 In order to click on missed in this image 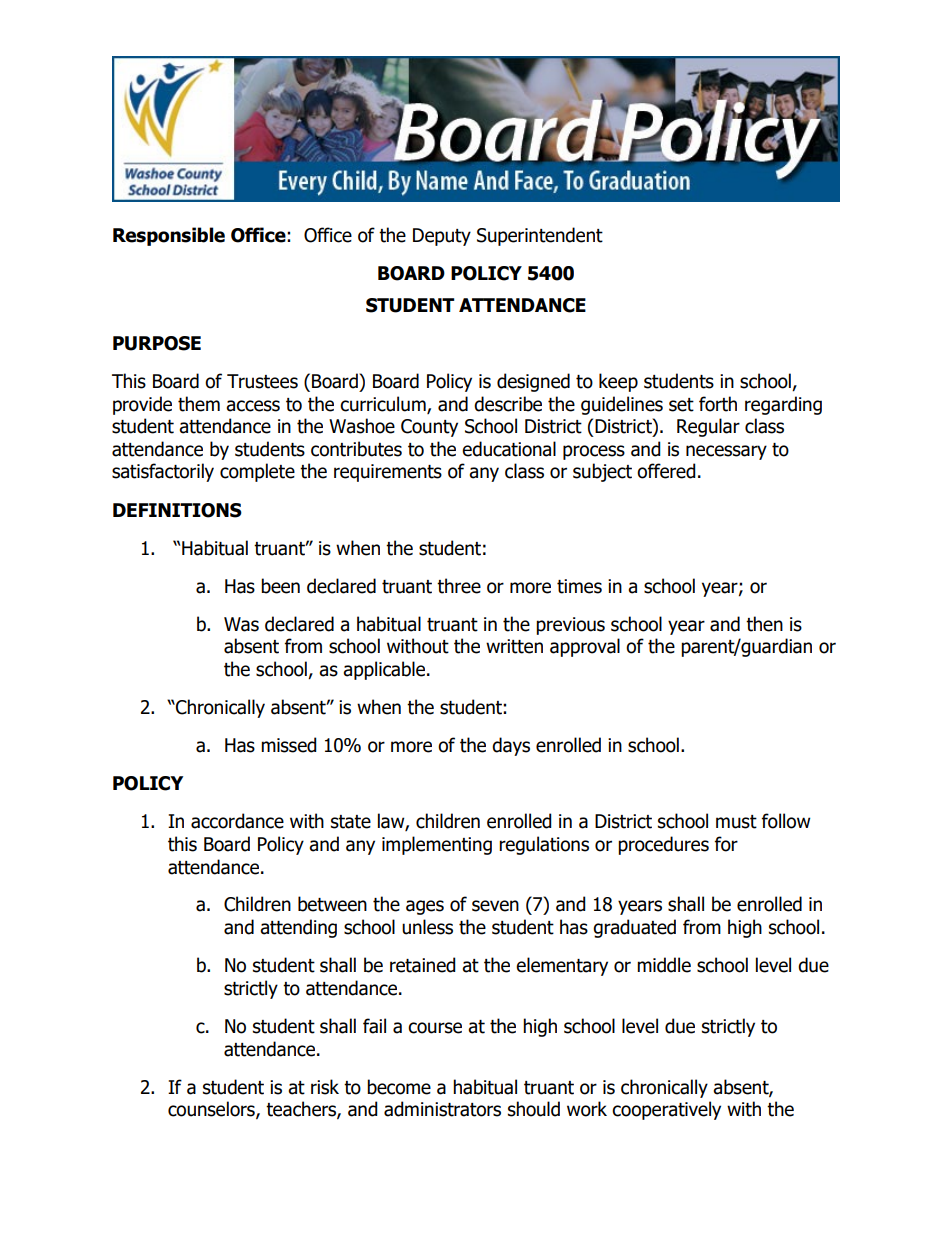, I will do `click(289, 745)`.
